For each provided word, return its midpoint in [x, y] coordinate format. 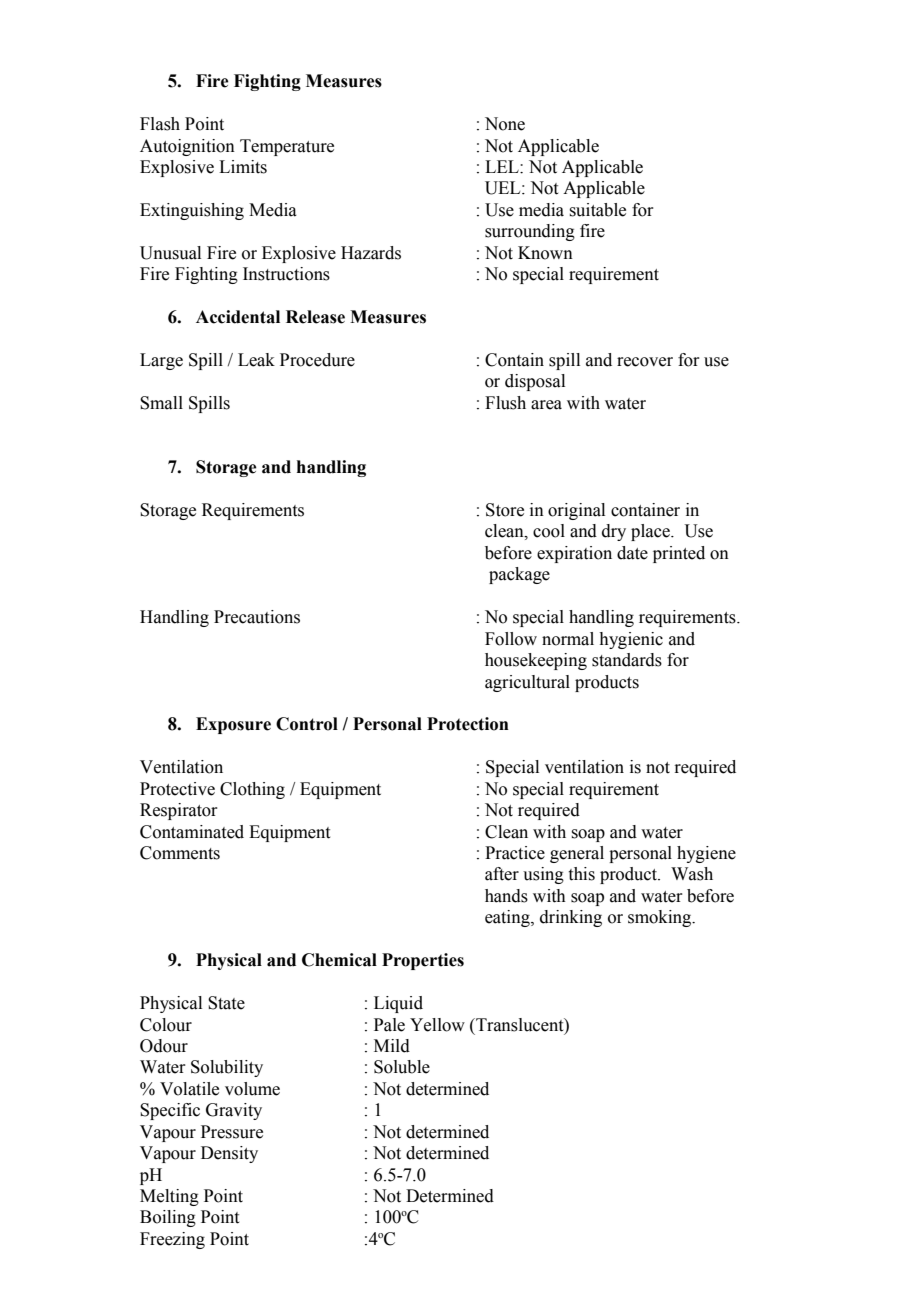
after [502, 874]
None [505, 124]
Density [229, 1154]
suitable [597, 210]
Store [505, 510]
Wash [692, 874]
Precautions [257, 617]
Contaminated [192, 832]
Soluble [402, 1067]
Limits [243, 167]
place [651, 532]
